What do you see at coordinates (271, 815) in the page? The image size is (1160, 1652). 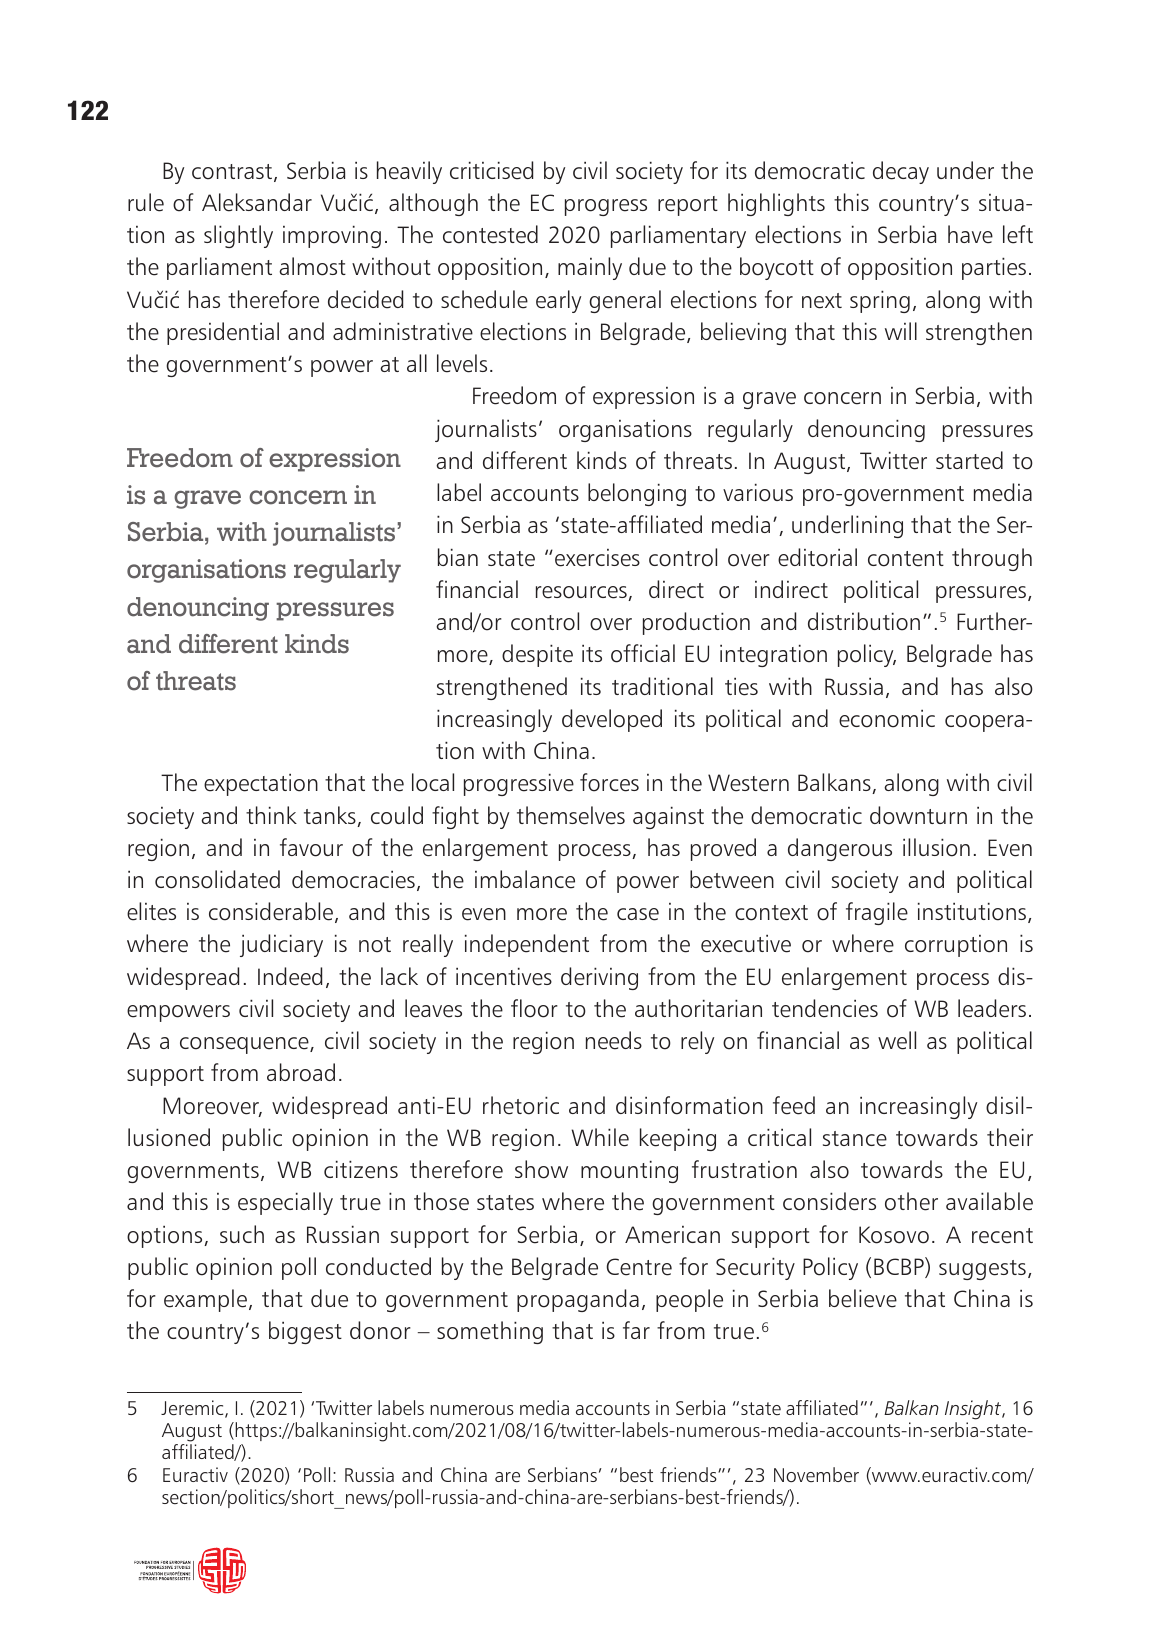 I see `think` at bounding box center [271, 815].
